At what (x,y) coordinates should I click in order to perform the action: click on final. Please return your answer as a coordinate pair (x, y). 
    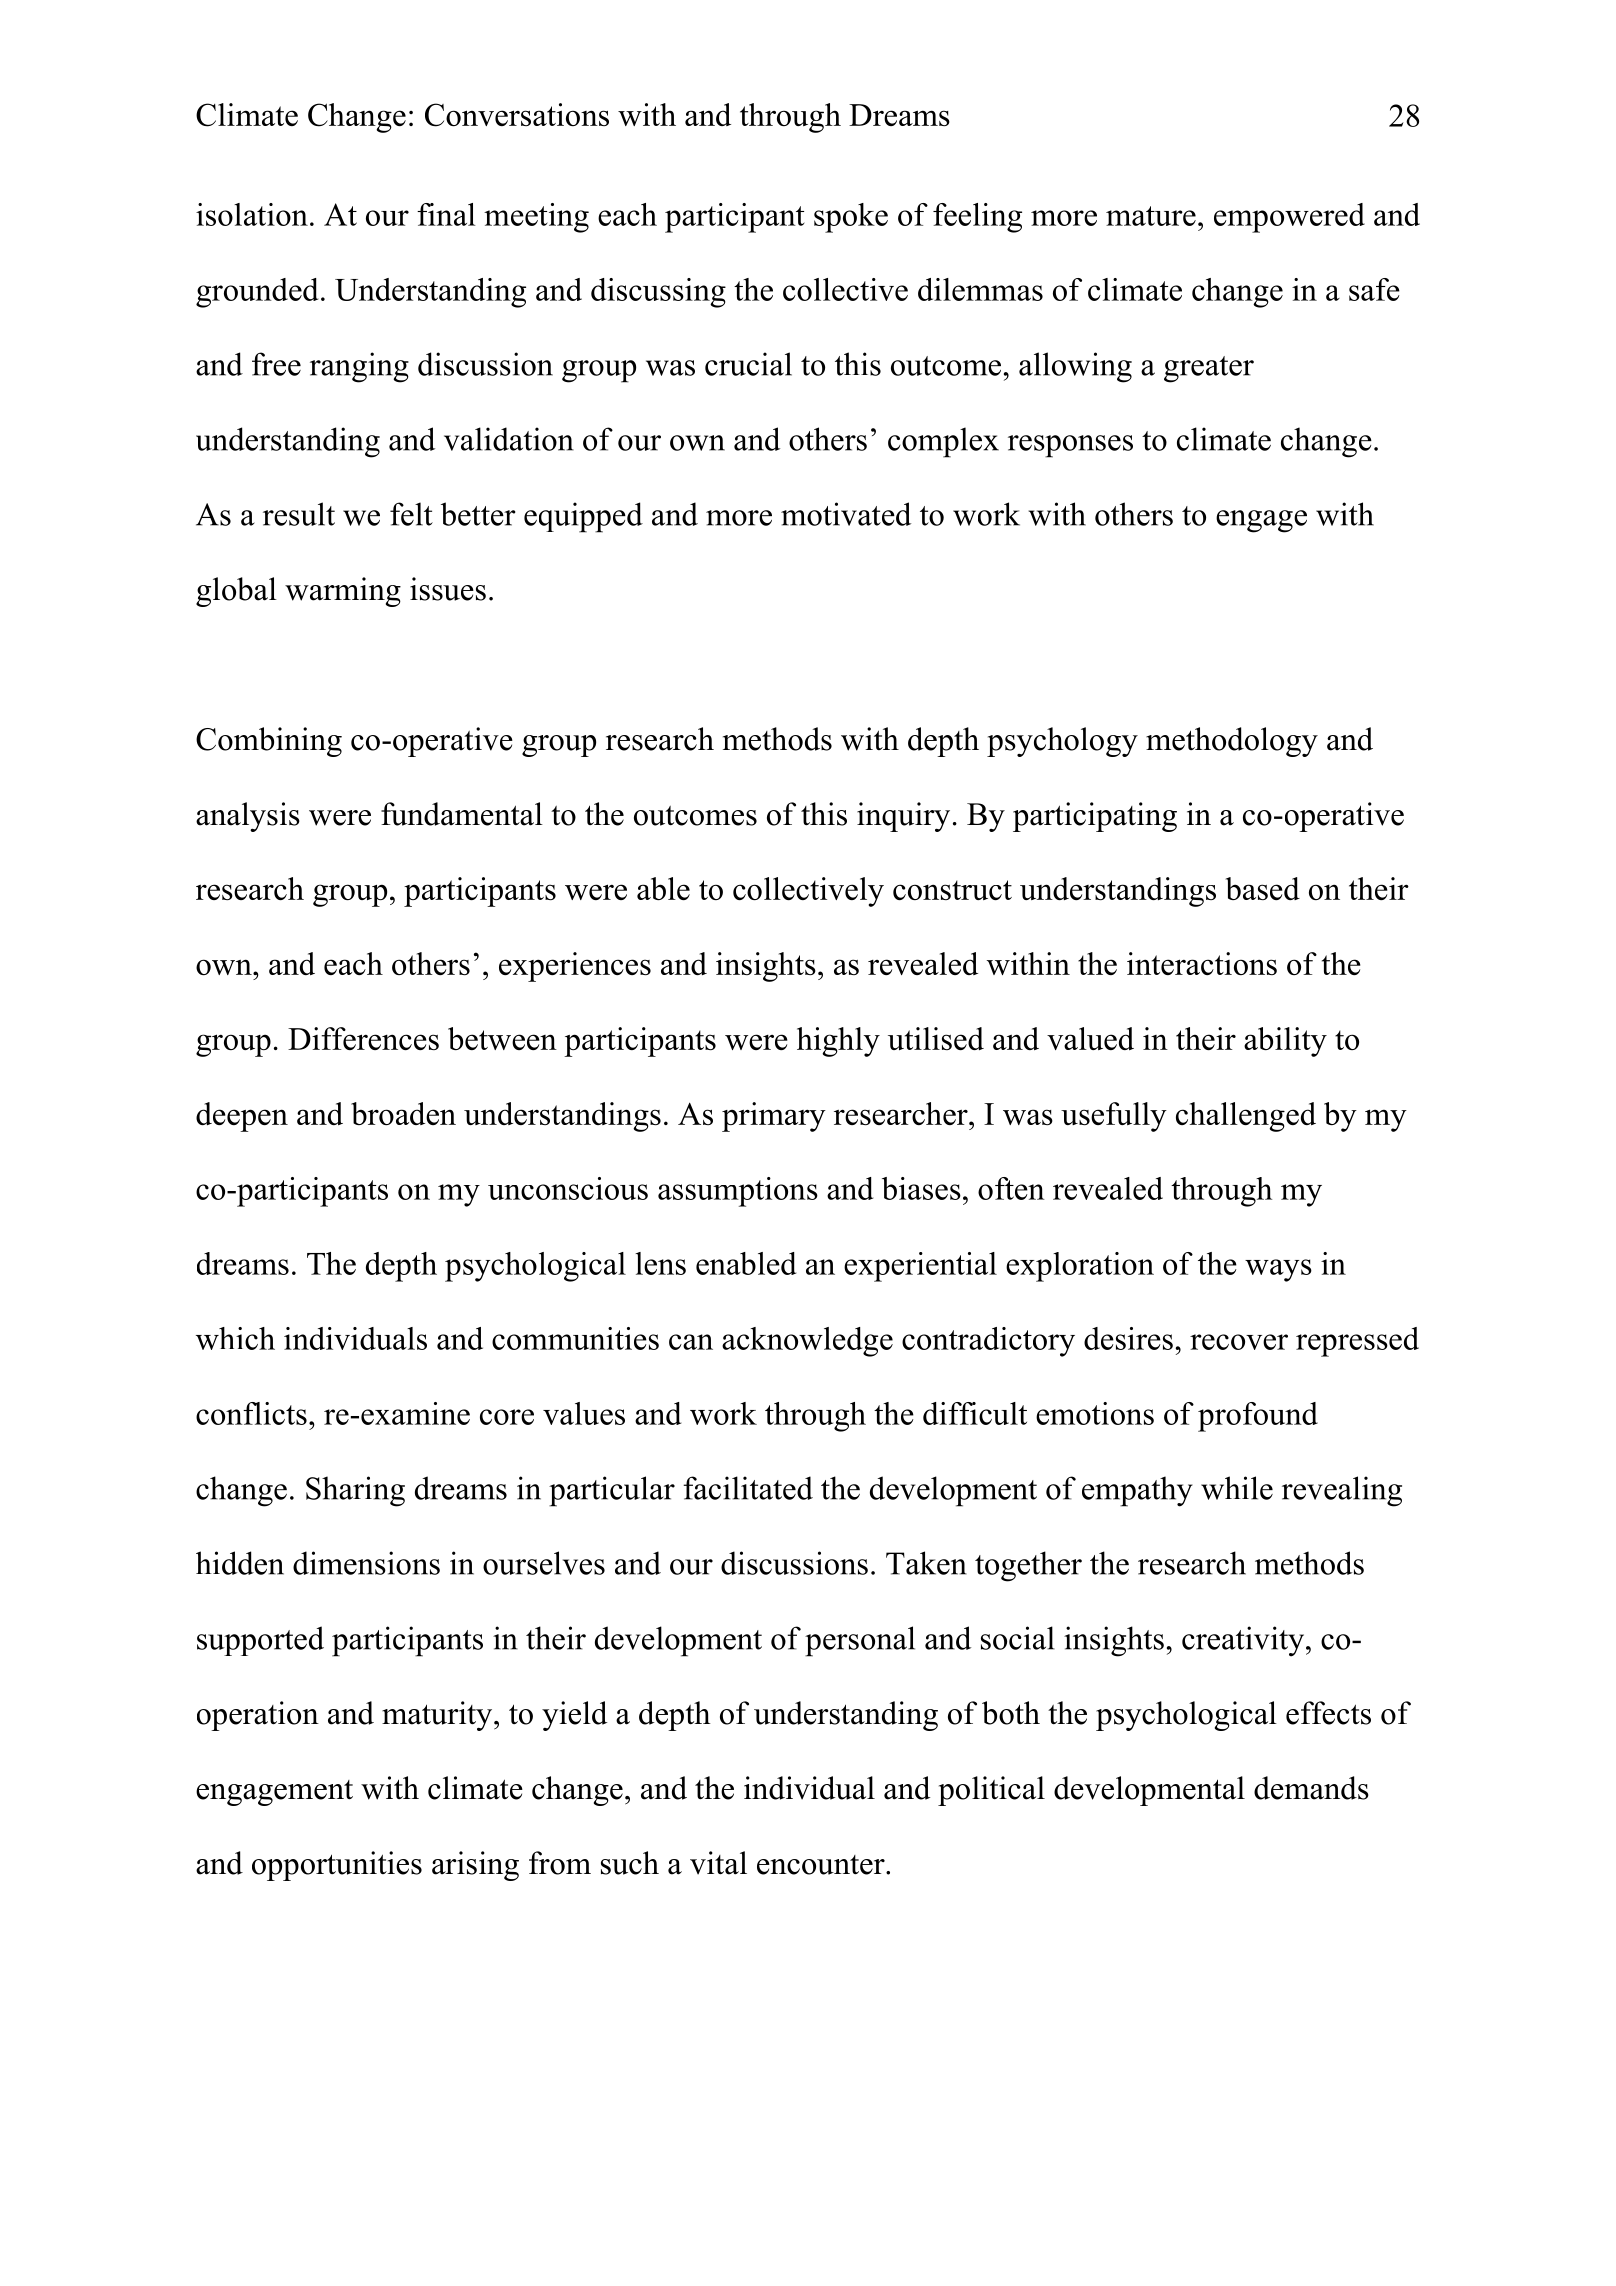
    Looking at the image, I should click on (446, 214).
